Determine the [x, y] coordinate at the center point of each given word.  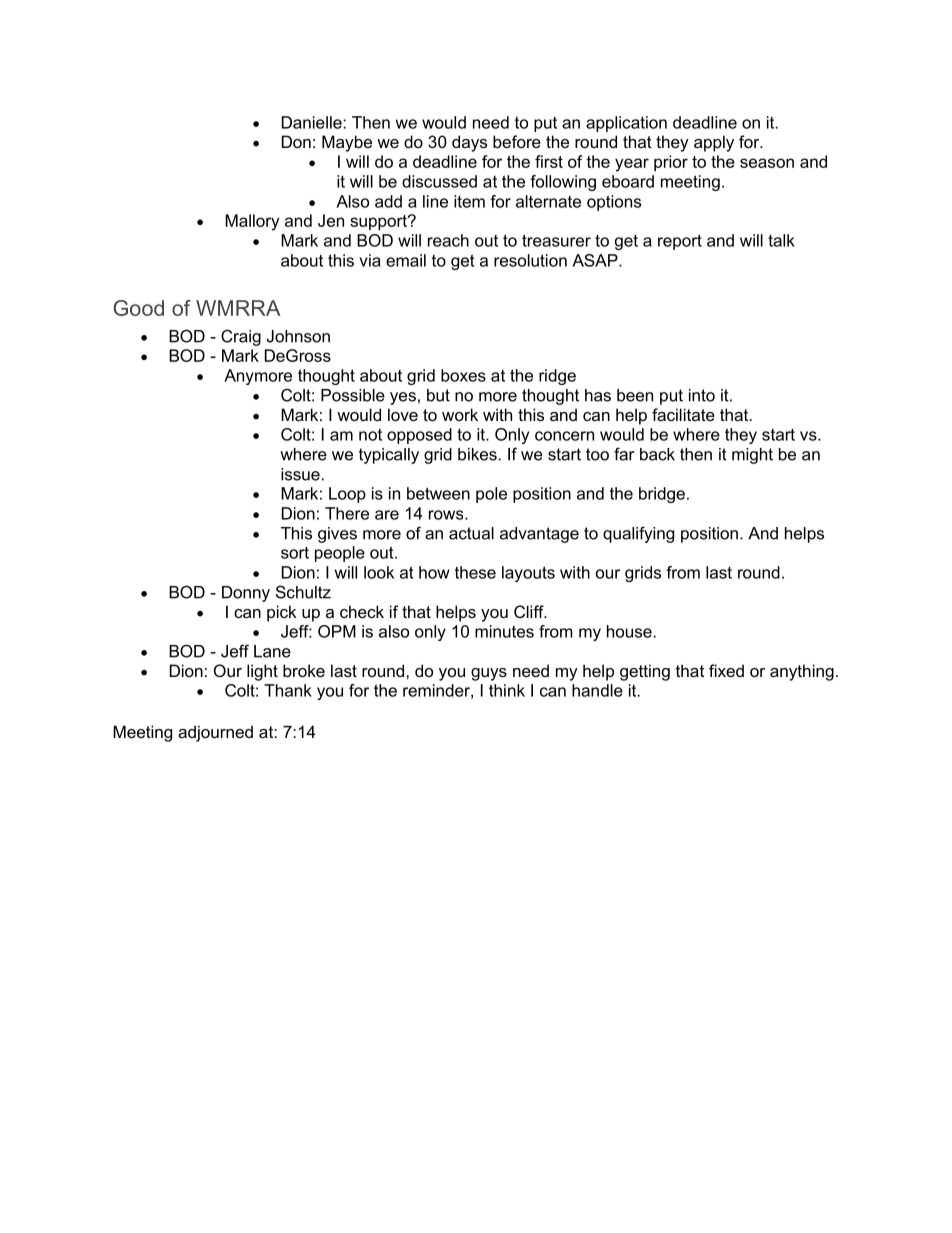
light [262, 672]
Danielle [313, 122]
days [469, 143]
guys [489, 674]
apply [714, 143]
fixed [726, 670]
